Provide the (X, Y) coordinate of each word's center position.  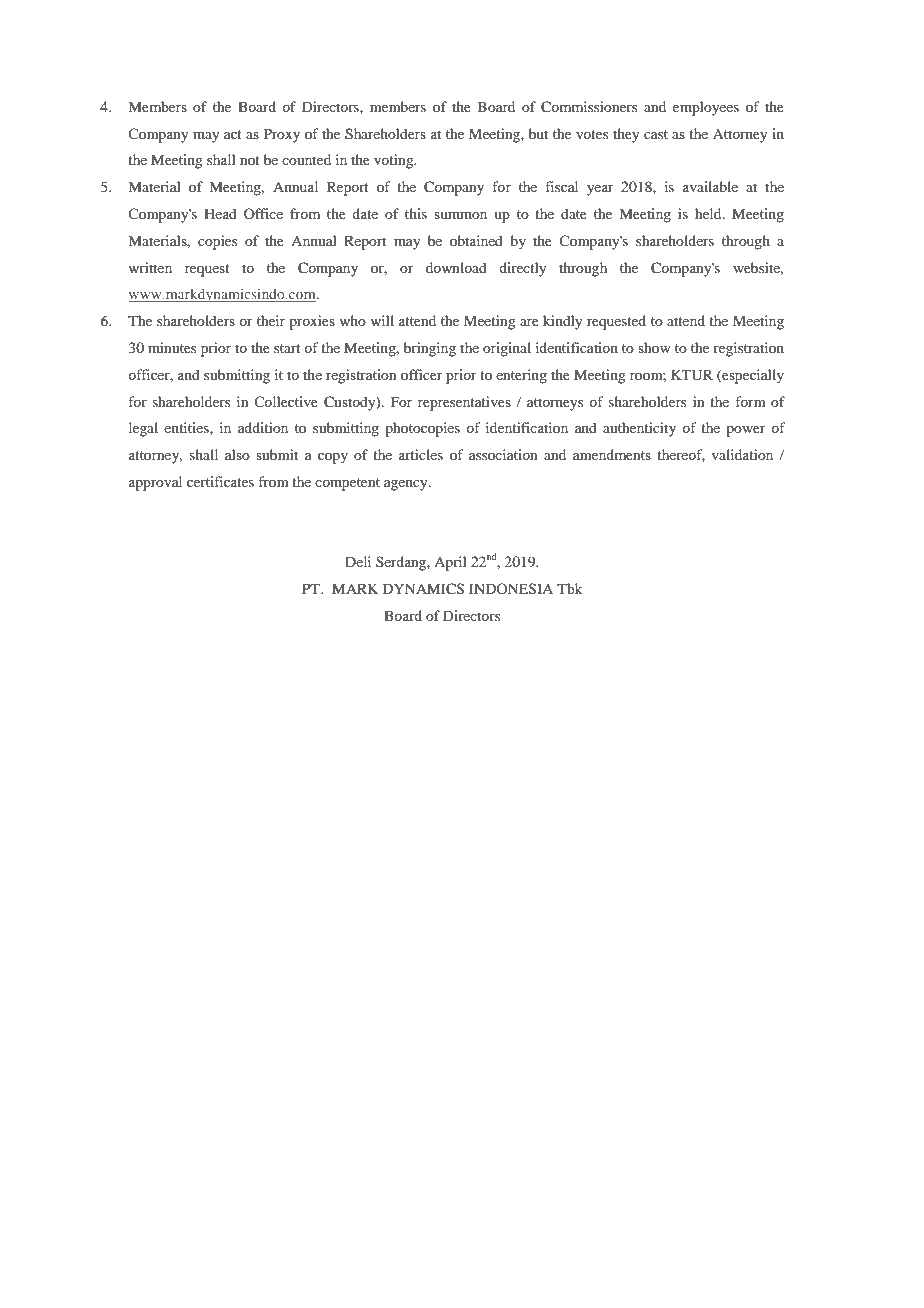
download (456, 267)
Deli (358, 561)
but (538, 133)
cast (656, 134)
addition (263, 427)
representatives (464, 403)
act (233, 134)
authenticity (639, 429)
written (150, 267)
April (450, 563)
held (709, 213)
